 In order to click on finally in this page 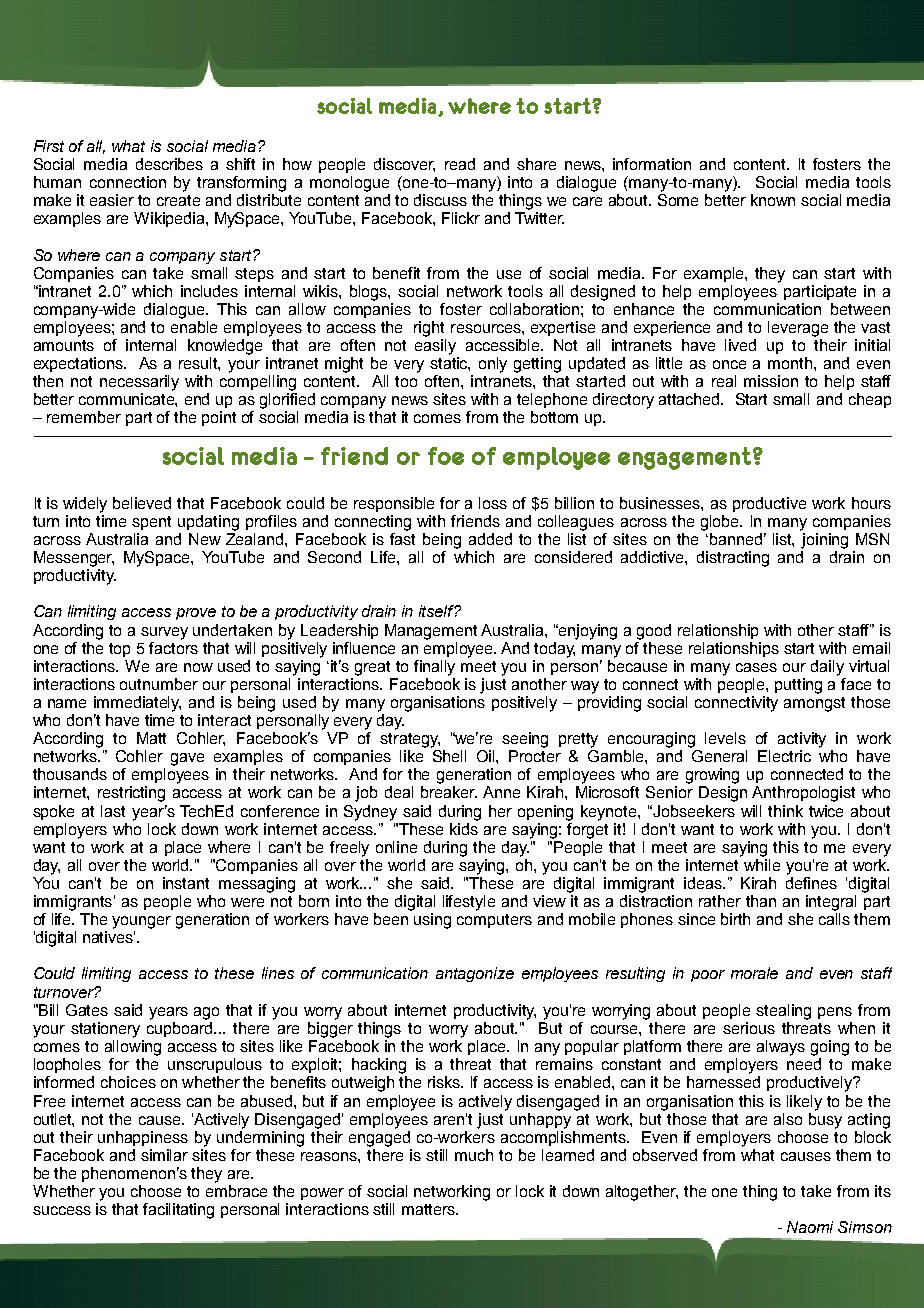, I will do `click(434, 668)`.
